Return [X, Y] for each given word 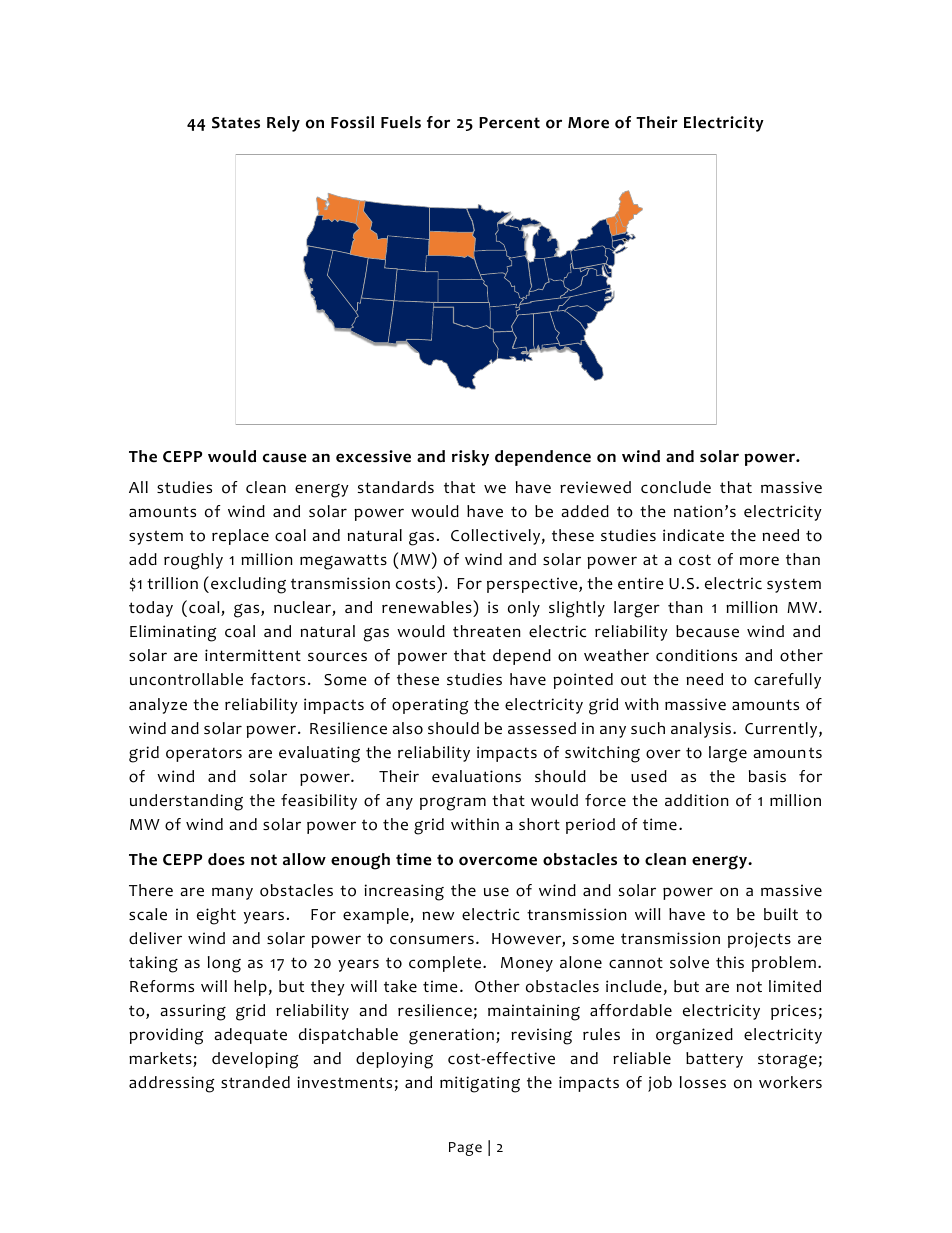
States [236, 123]
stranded [255, 1082]
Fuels [401, 122]
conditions [696, 655]
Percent [509, 123]
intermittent [253, 655]
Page [465, 1149]
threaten [487, 631]
